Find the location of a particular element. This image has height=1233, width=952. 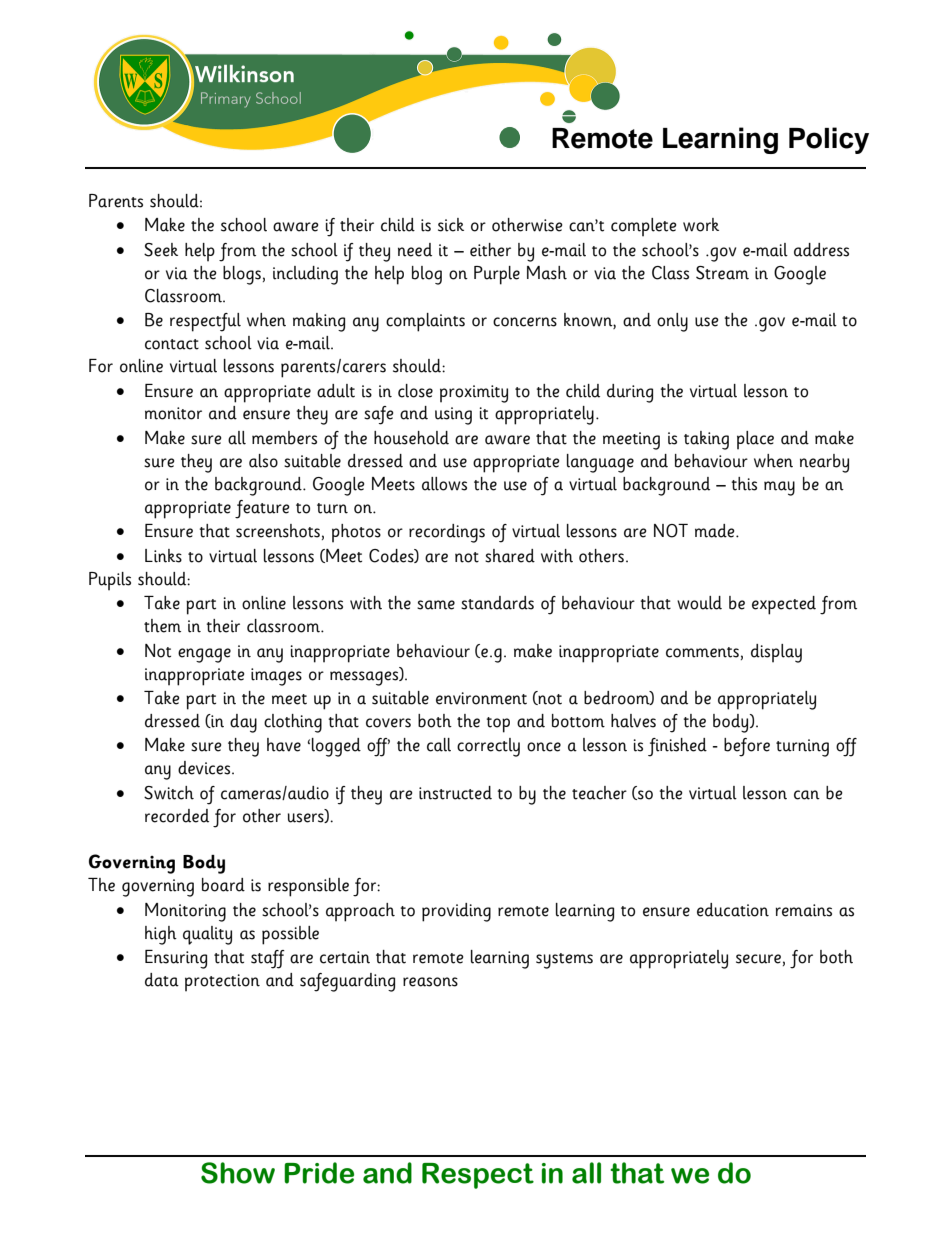

work is located at coordinates (701, 225).
